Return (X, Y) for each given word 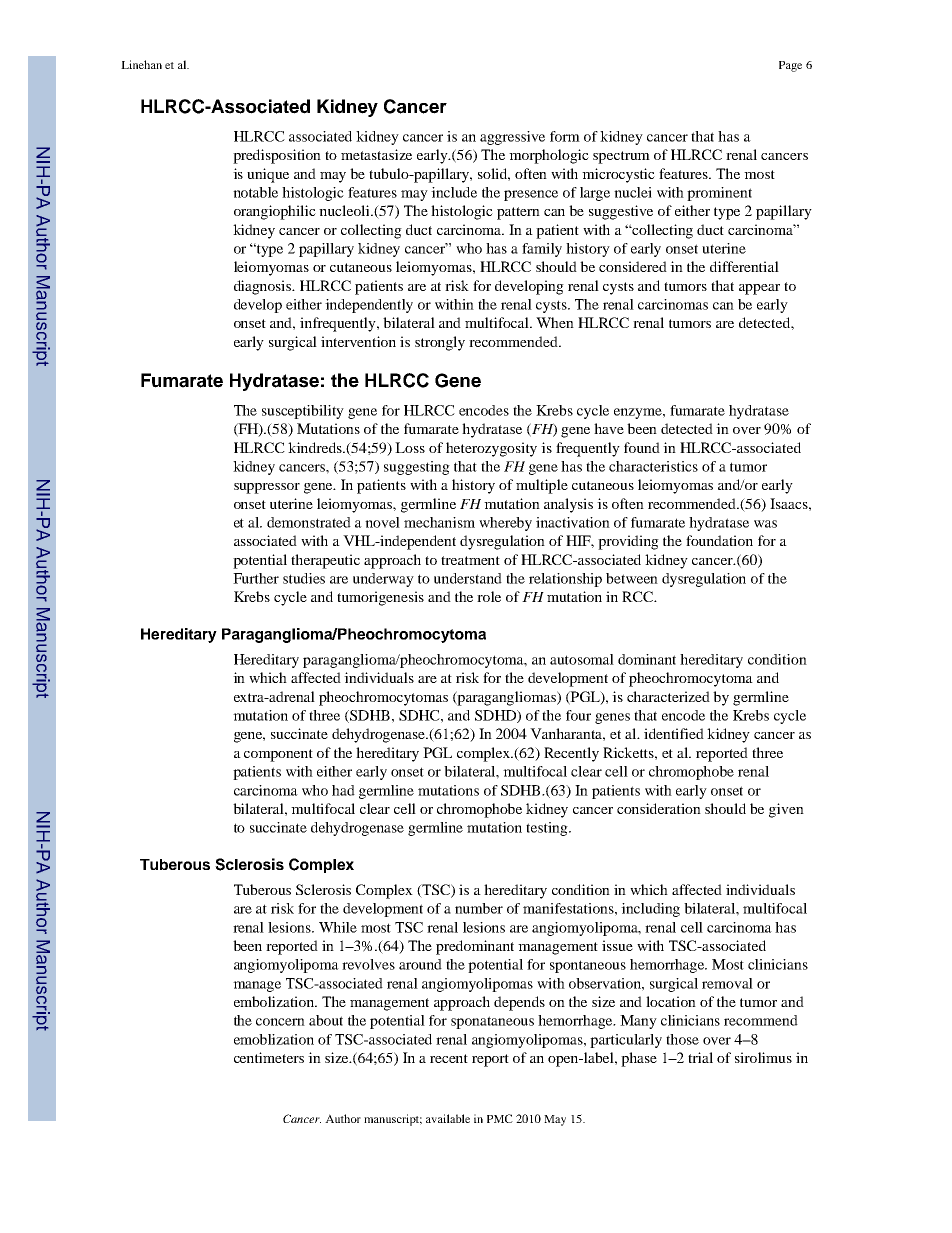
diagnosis (264, 287)
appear (759, 289)
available (448, 1118)
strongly (440, 343)
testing (548, 829)
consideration (659, 808)
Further (256, 578)
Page (790, 66)
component (278, 755)
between (632, 578)
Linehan (141, 64)
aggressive (512, 138)
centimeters (269, 1057)
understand (468, 578)
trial (700, 1057)
